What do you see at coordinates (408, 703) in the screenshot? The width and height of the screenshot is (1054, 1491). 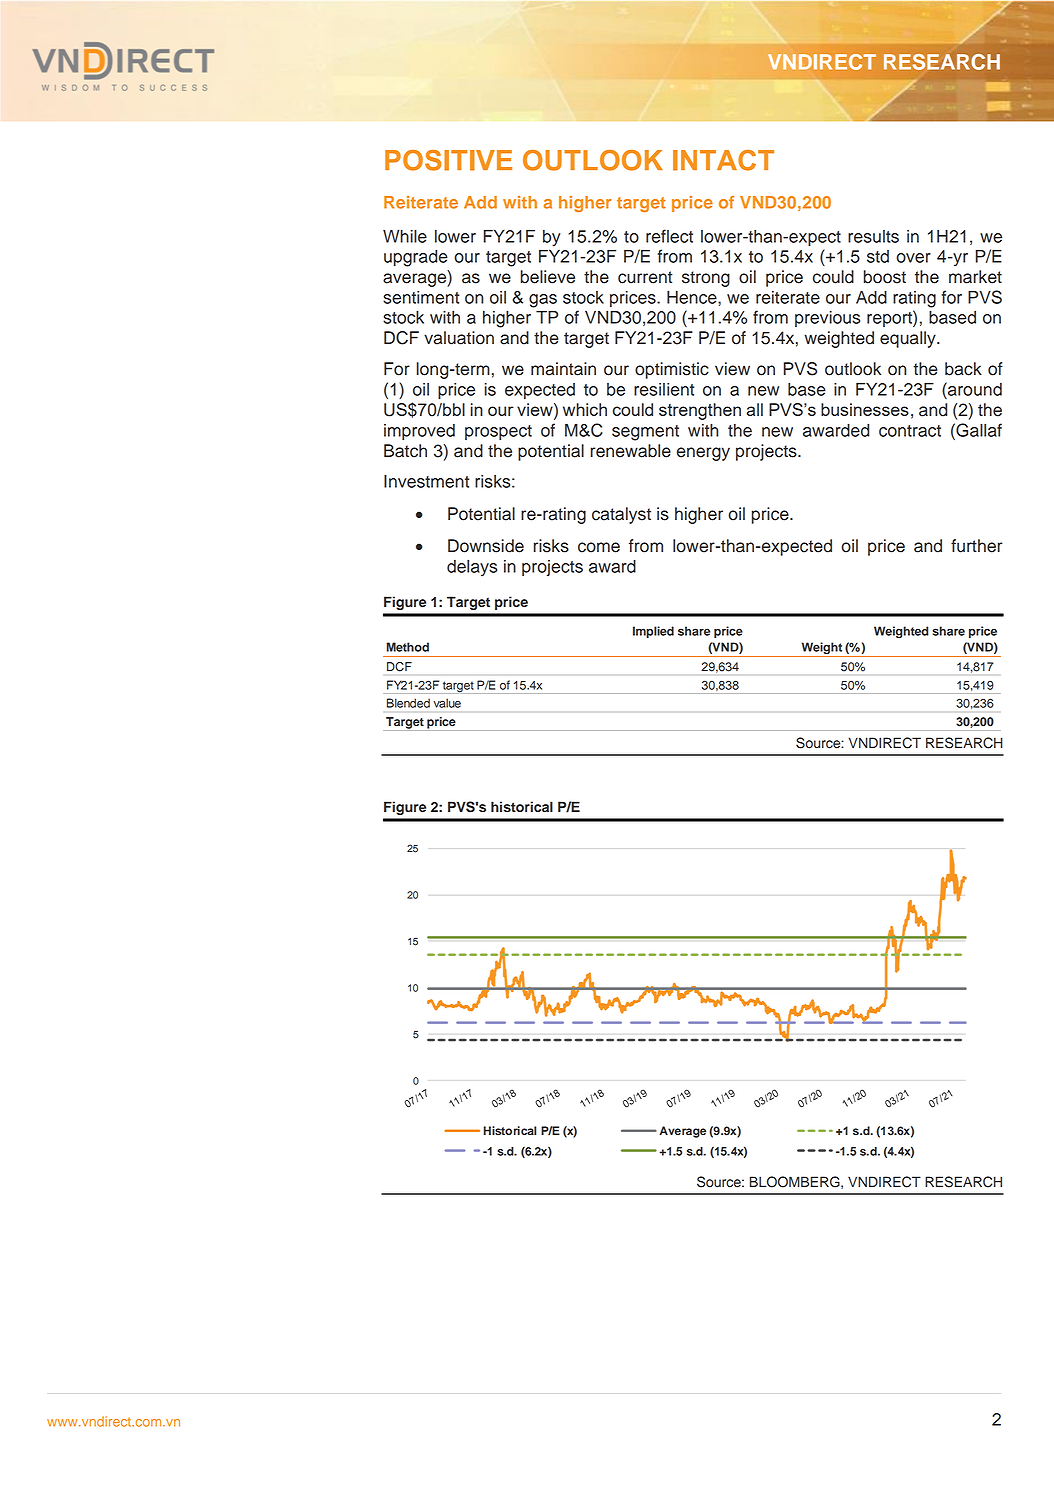 I see `Blended` at bounding box center [408, 703].
